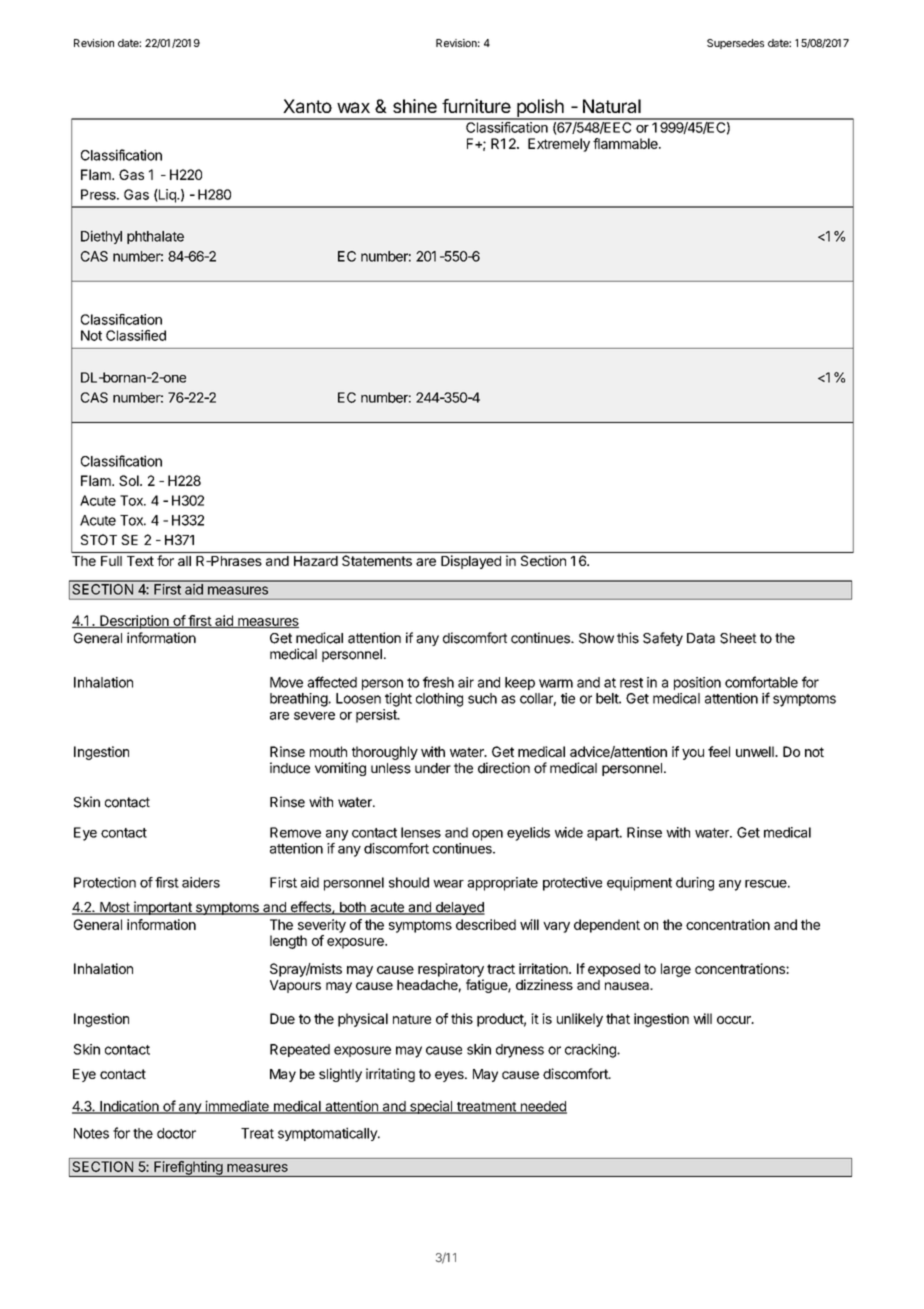  What do you see at coordinates (431, 1107) in the screenshot?
I see `special` at bounding box center [431, 1107].
